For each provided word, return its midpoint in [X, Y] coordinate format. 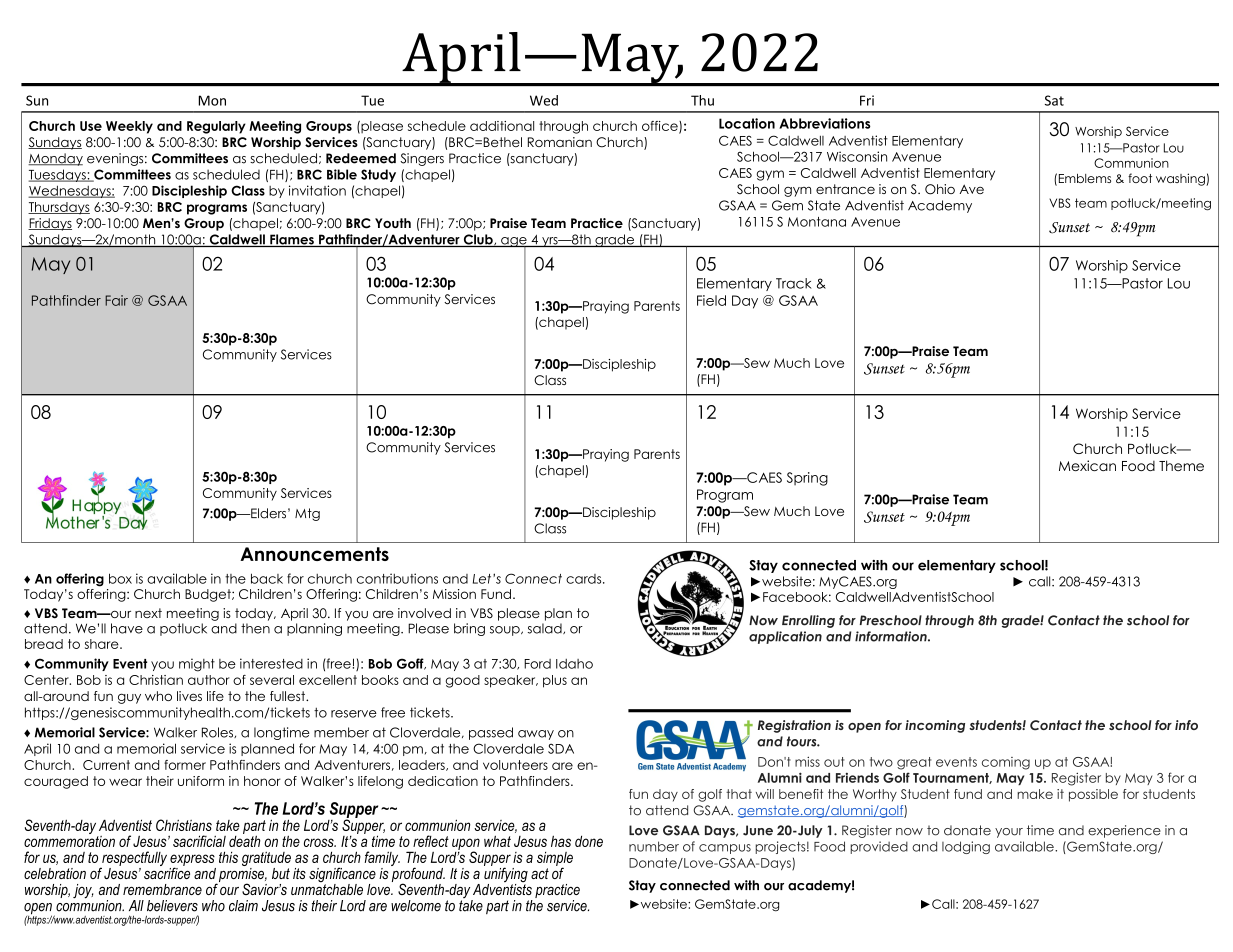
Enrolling [808, 621]
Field [711, 300]
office [661, 127]
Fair [116, 300]
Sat [1054, 100]
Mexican [1087, 465]
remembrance [162, 889]
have [127, 628]
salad [546, 628]
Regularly [216, 127]
